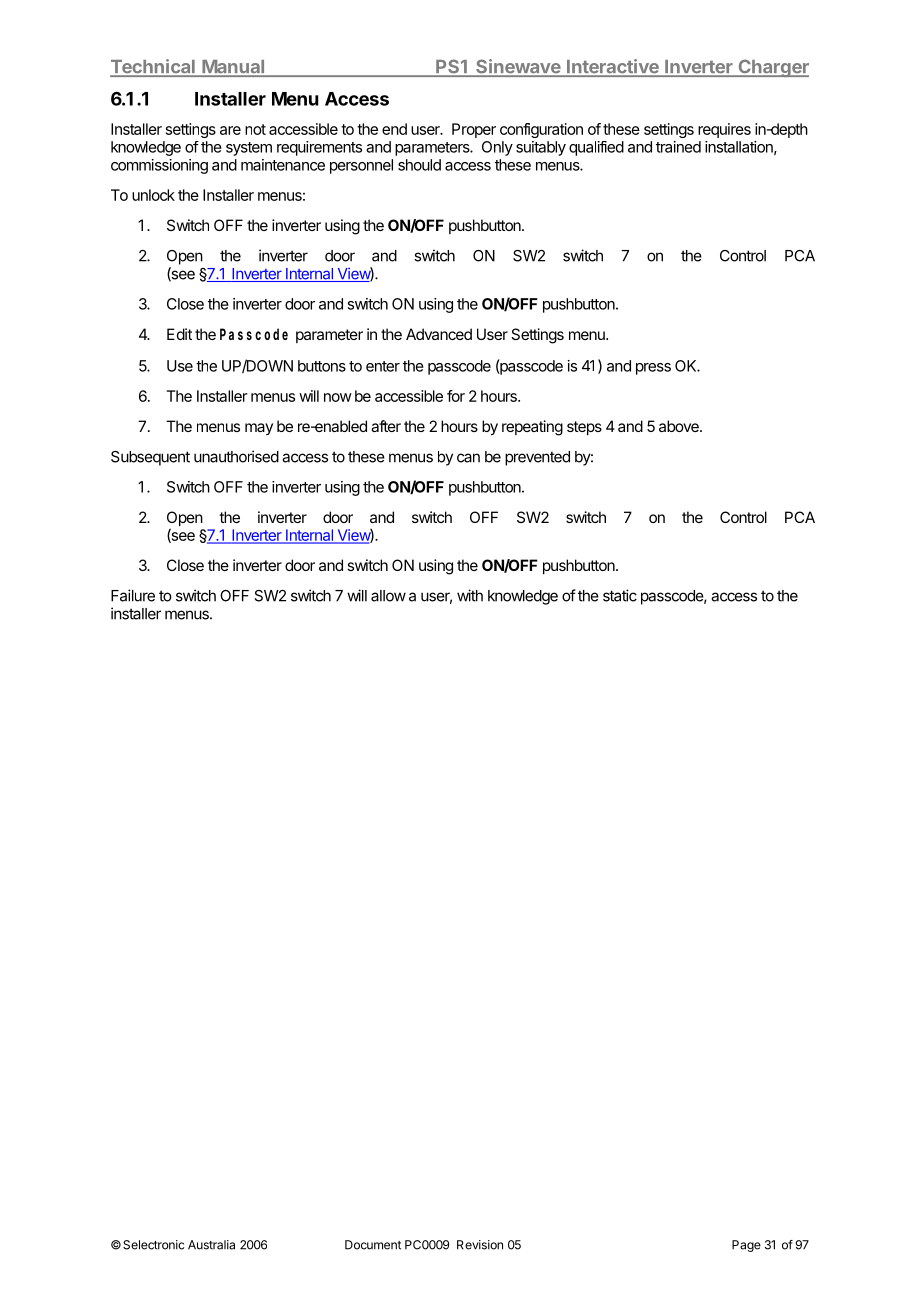  What do you see at coordinates (211, 1245) in the image?
I see `Australia` at bounding box center [211, 1245].
